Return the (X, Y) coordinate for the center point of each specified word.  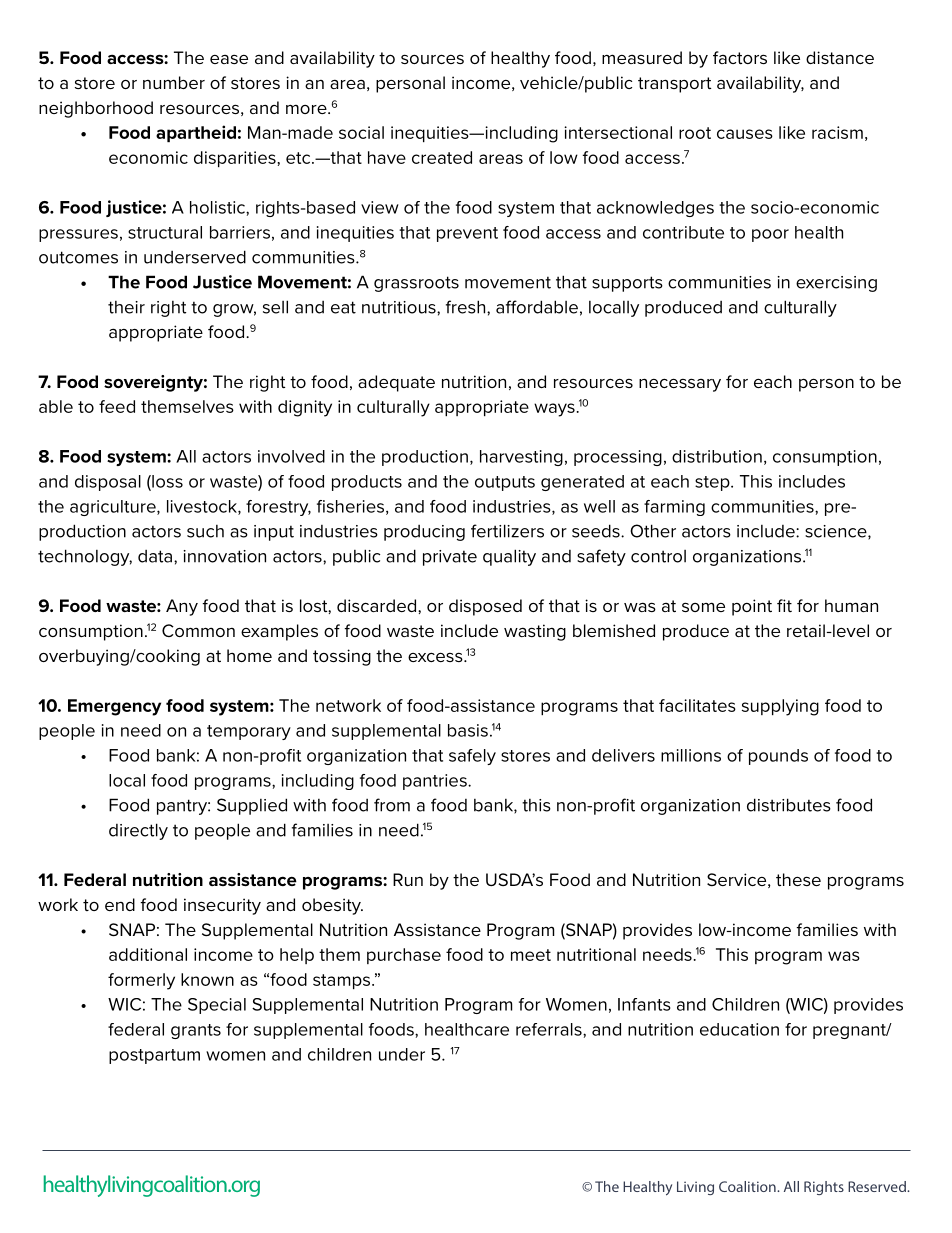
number (174, 82)
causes (745, 134)
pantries (436, 782)
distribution (717, 456)
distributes (789, 805)
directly (138, 831)
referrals (550, 1029)
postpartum (154, 1056)
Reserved (878, 1186)
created (442, 157)
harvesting (521, 458)
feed (117, 406)
